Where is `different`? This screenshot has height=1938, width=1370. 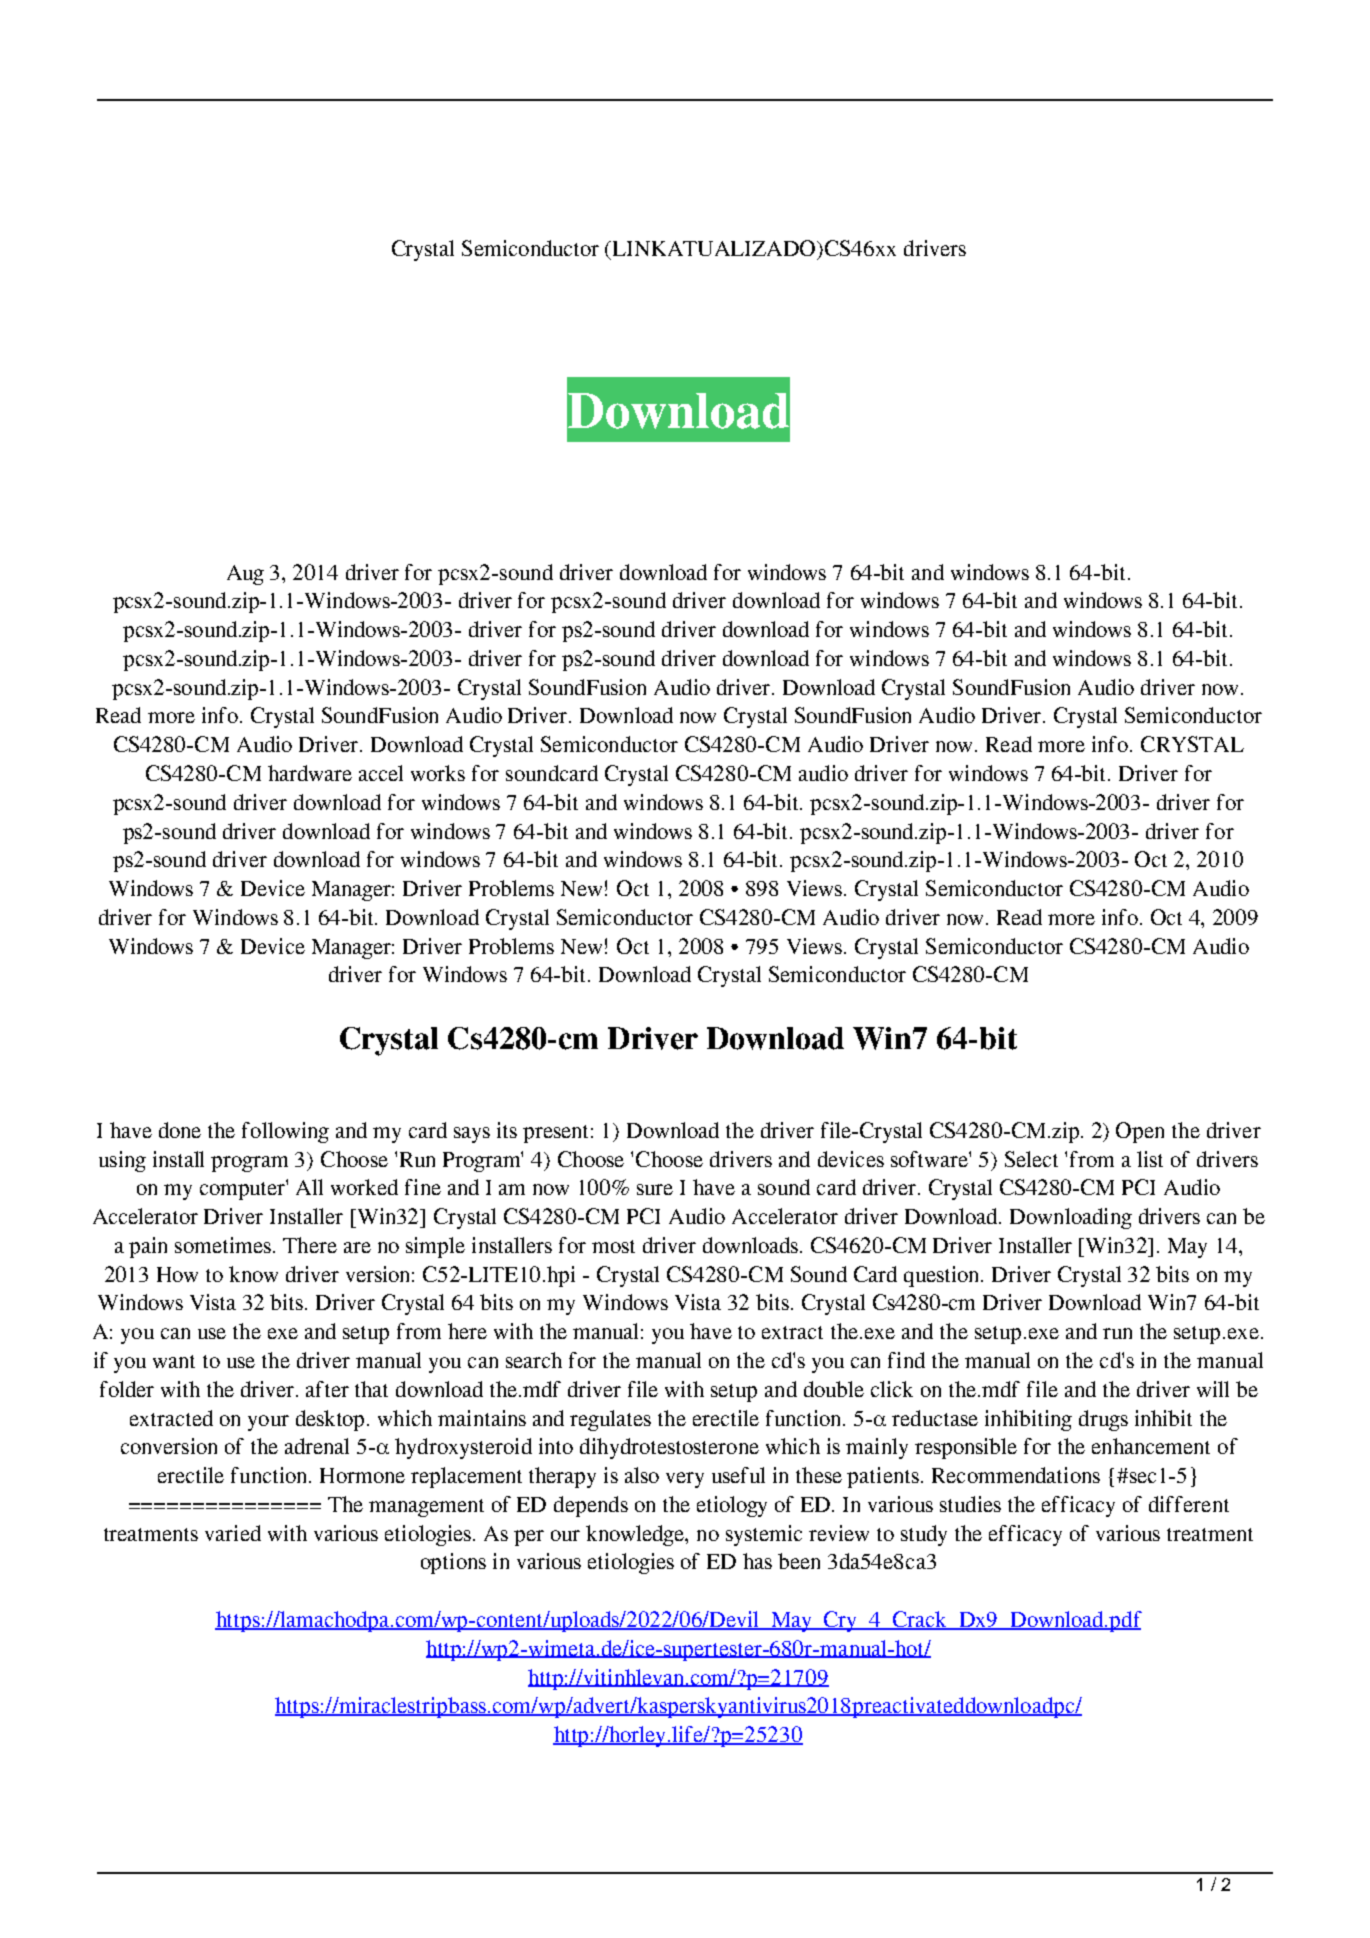
different is located at coordinates (1189, 1504).
